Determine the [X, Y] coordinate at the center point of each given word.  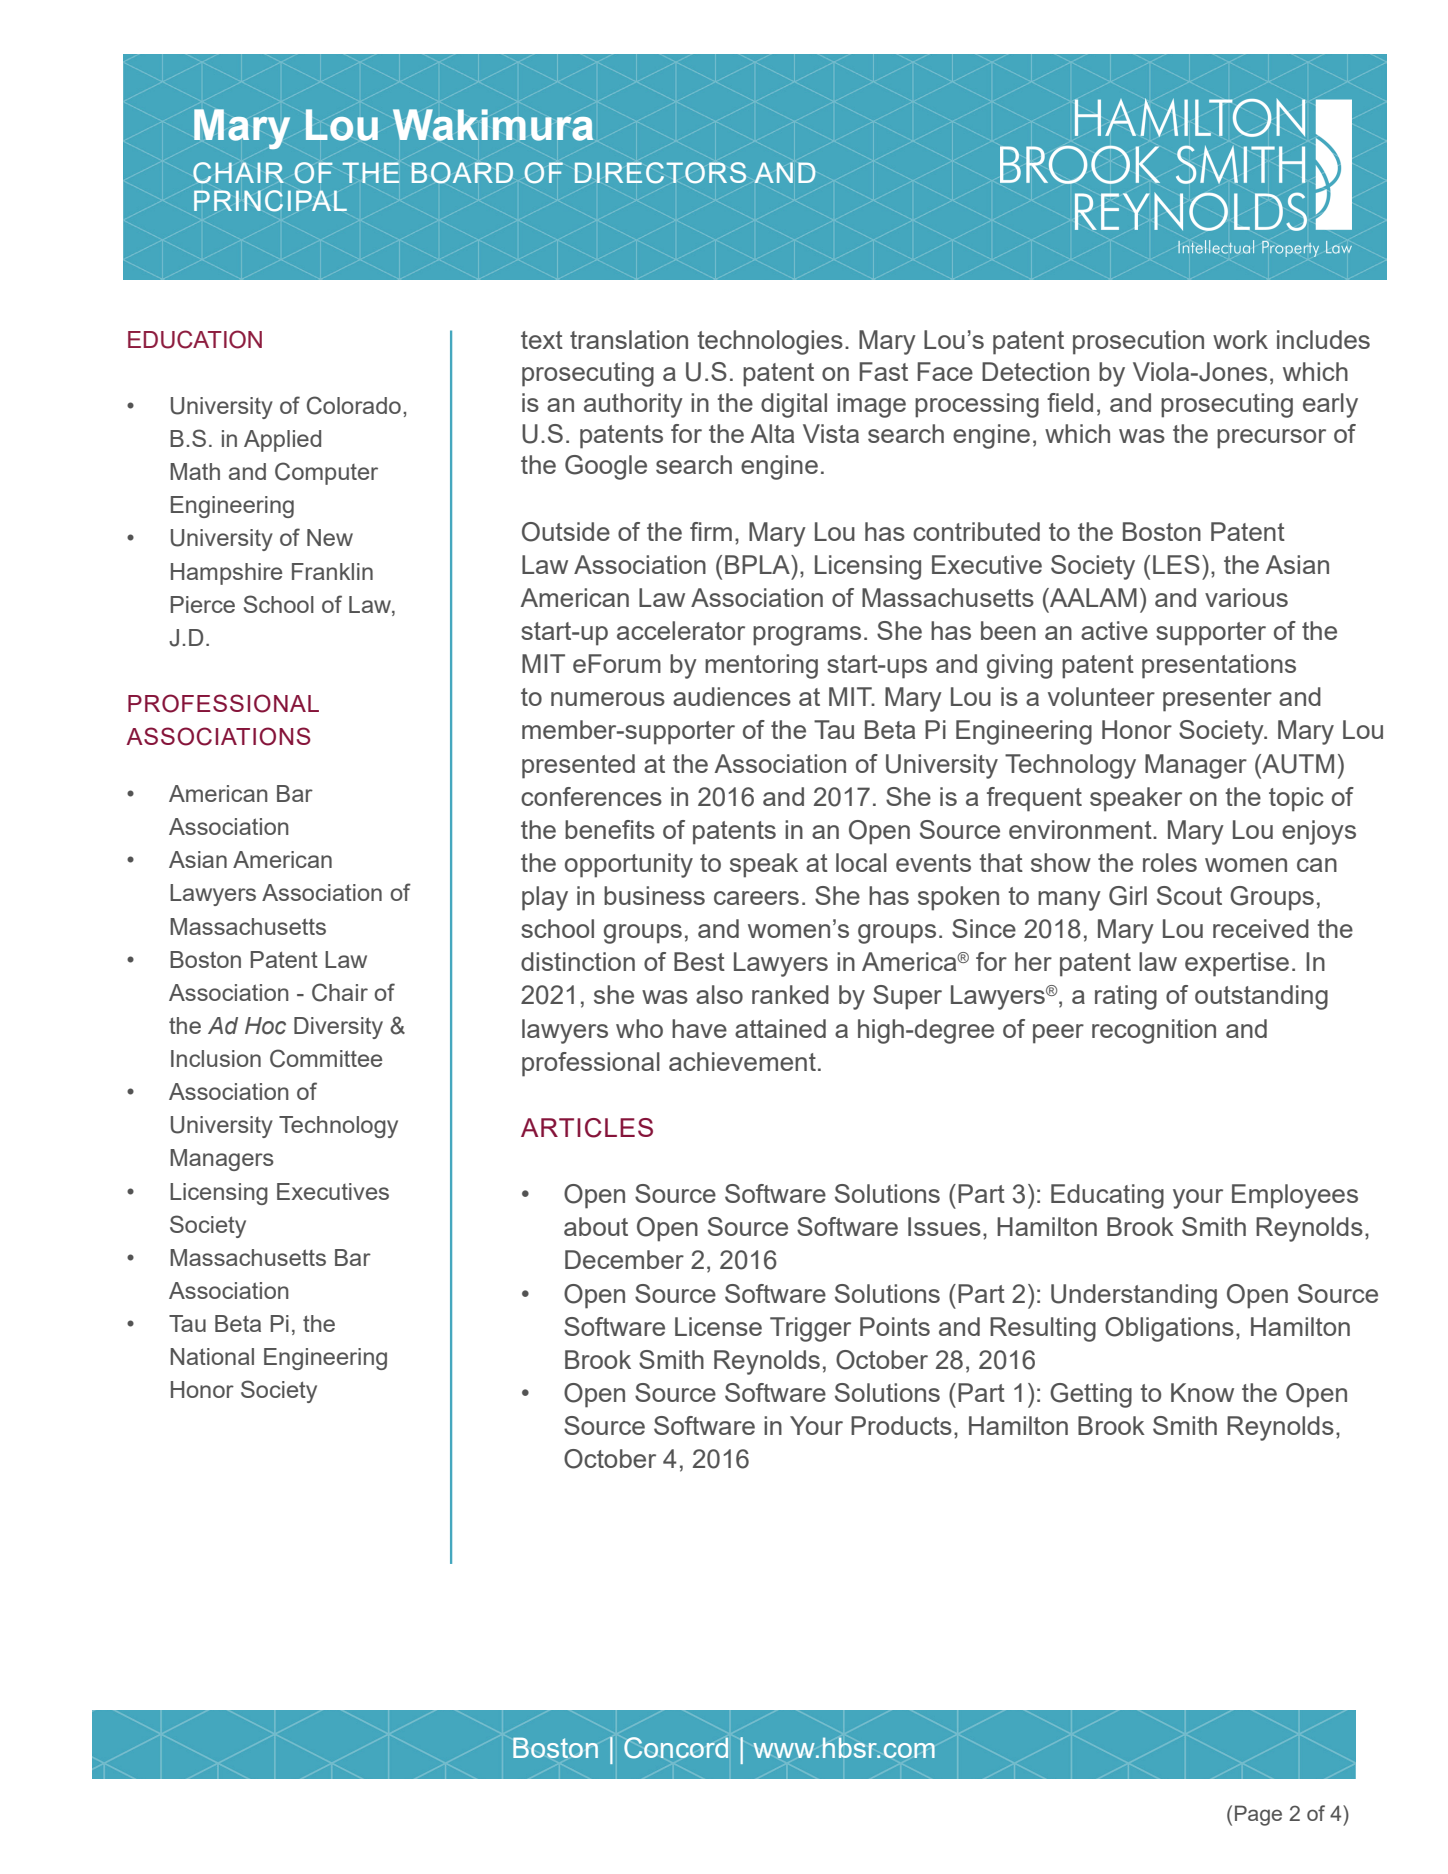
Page [1258, 1815]
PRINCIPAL [270, 201]
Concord [676, 1748]
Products [901, 1425]
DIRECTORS [660, 173]
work [1240, 339]
